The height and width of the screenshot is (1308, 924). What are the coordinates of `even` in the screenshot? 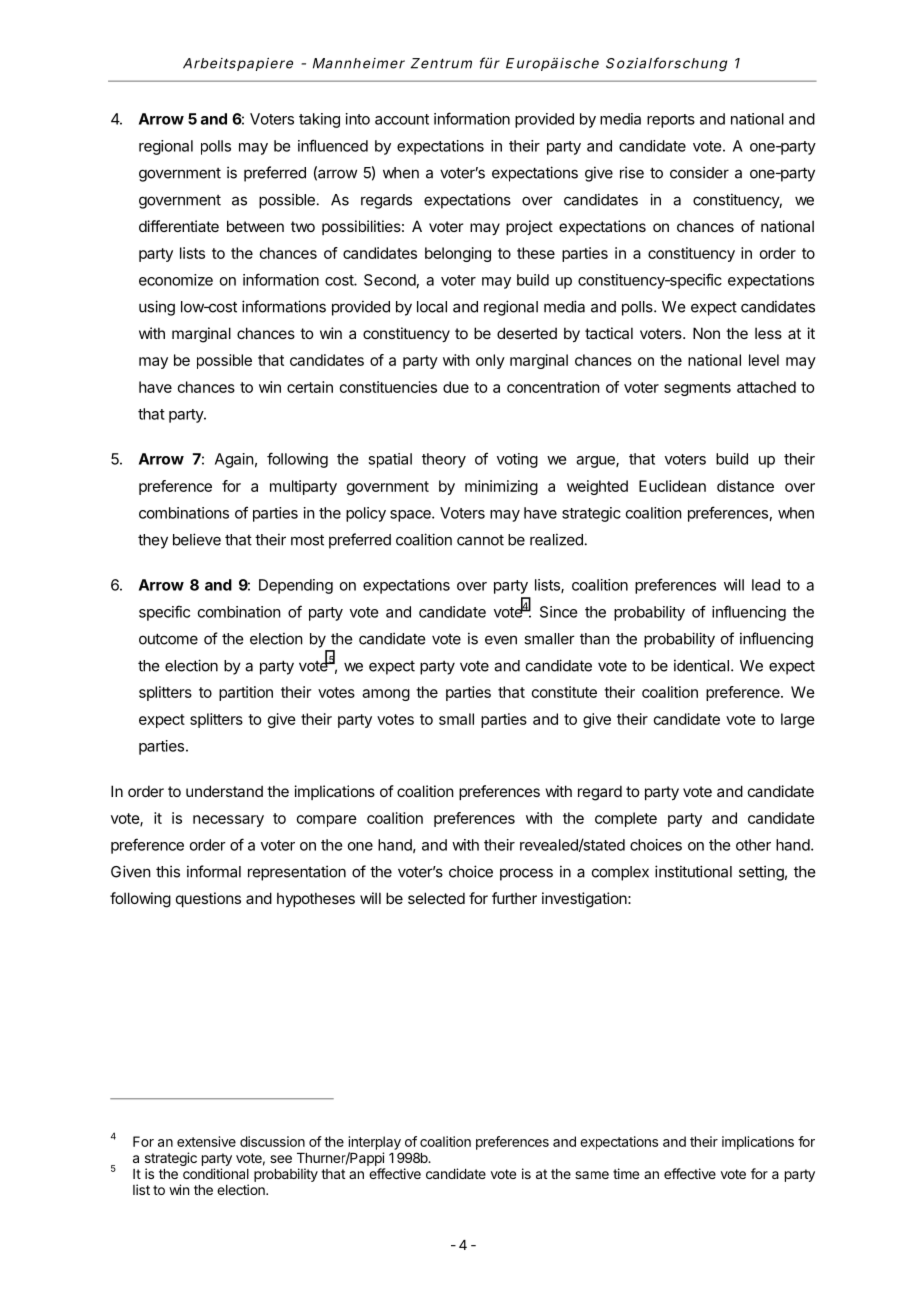 It's located at (501, 640).
